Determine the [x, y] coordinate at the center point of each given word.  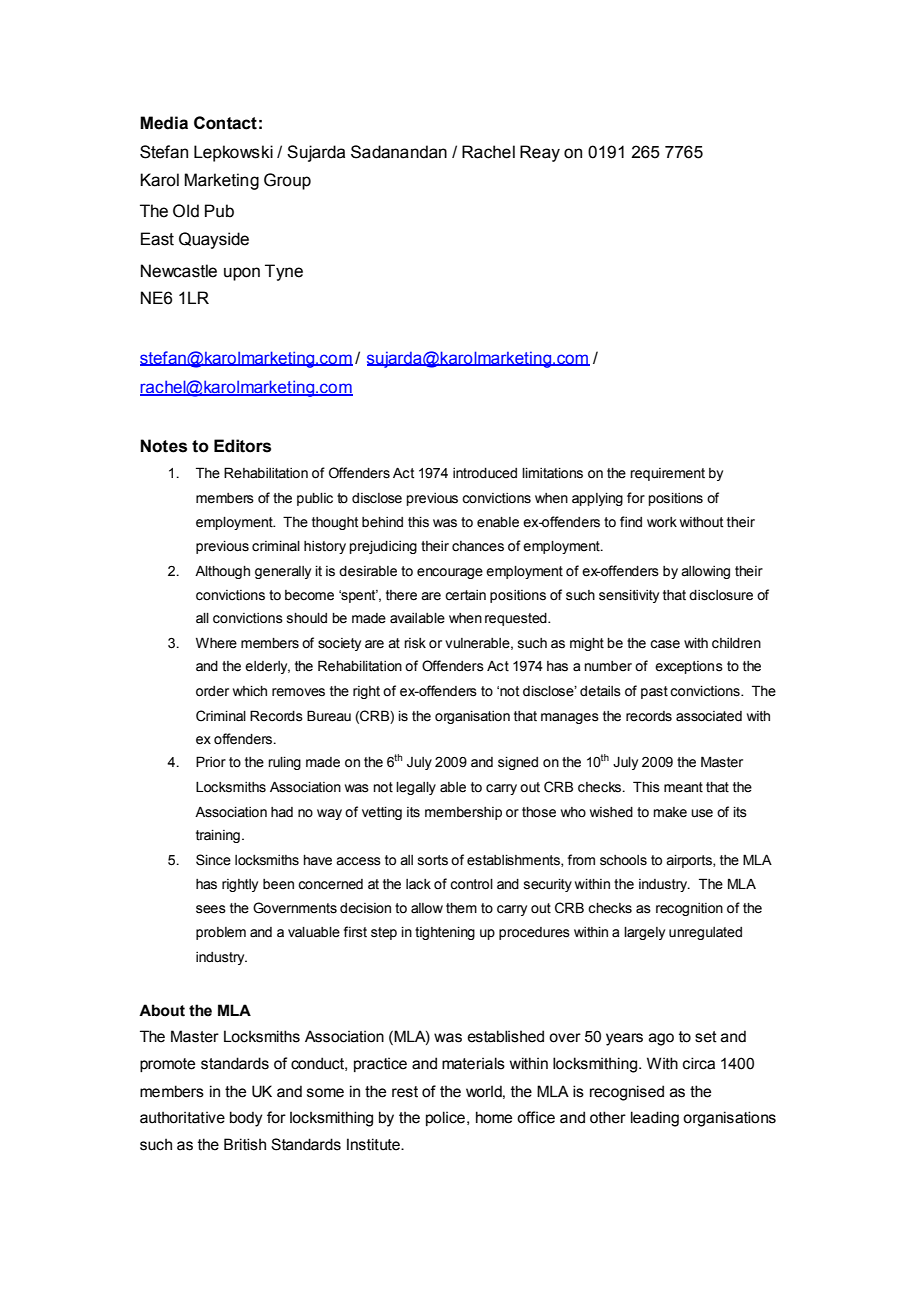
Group [287, 181]
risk [415, 643]
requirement [667, 474]
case [665, 644]
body [246, 1119]
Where [216, 643]
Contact [225, 123]
